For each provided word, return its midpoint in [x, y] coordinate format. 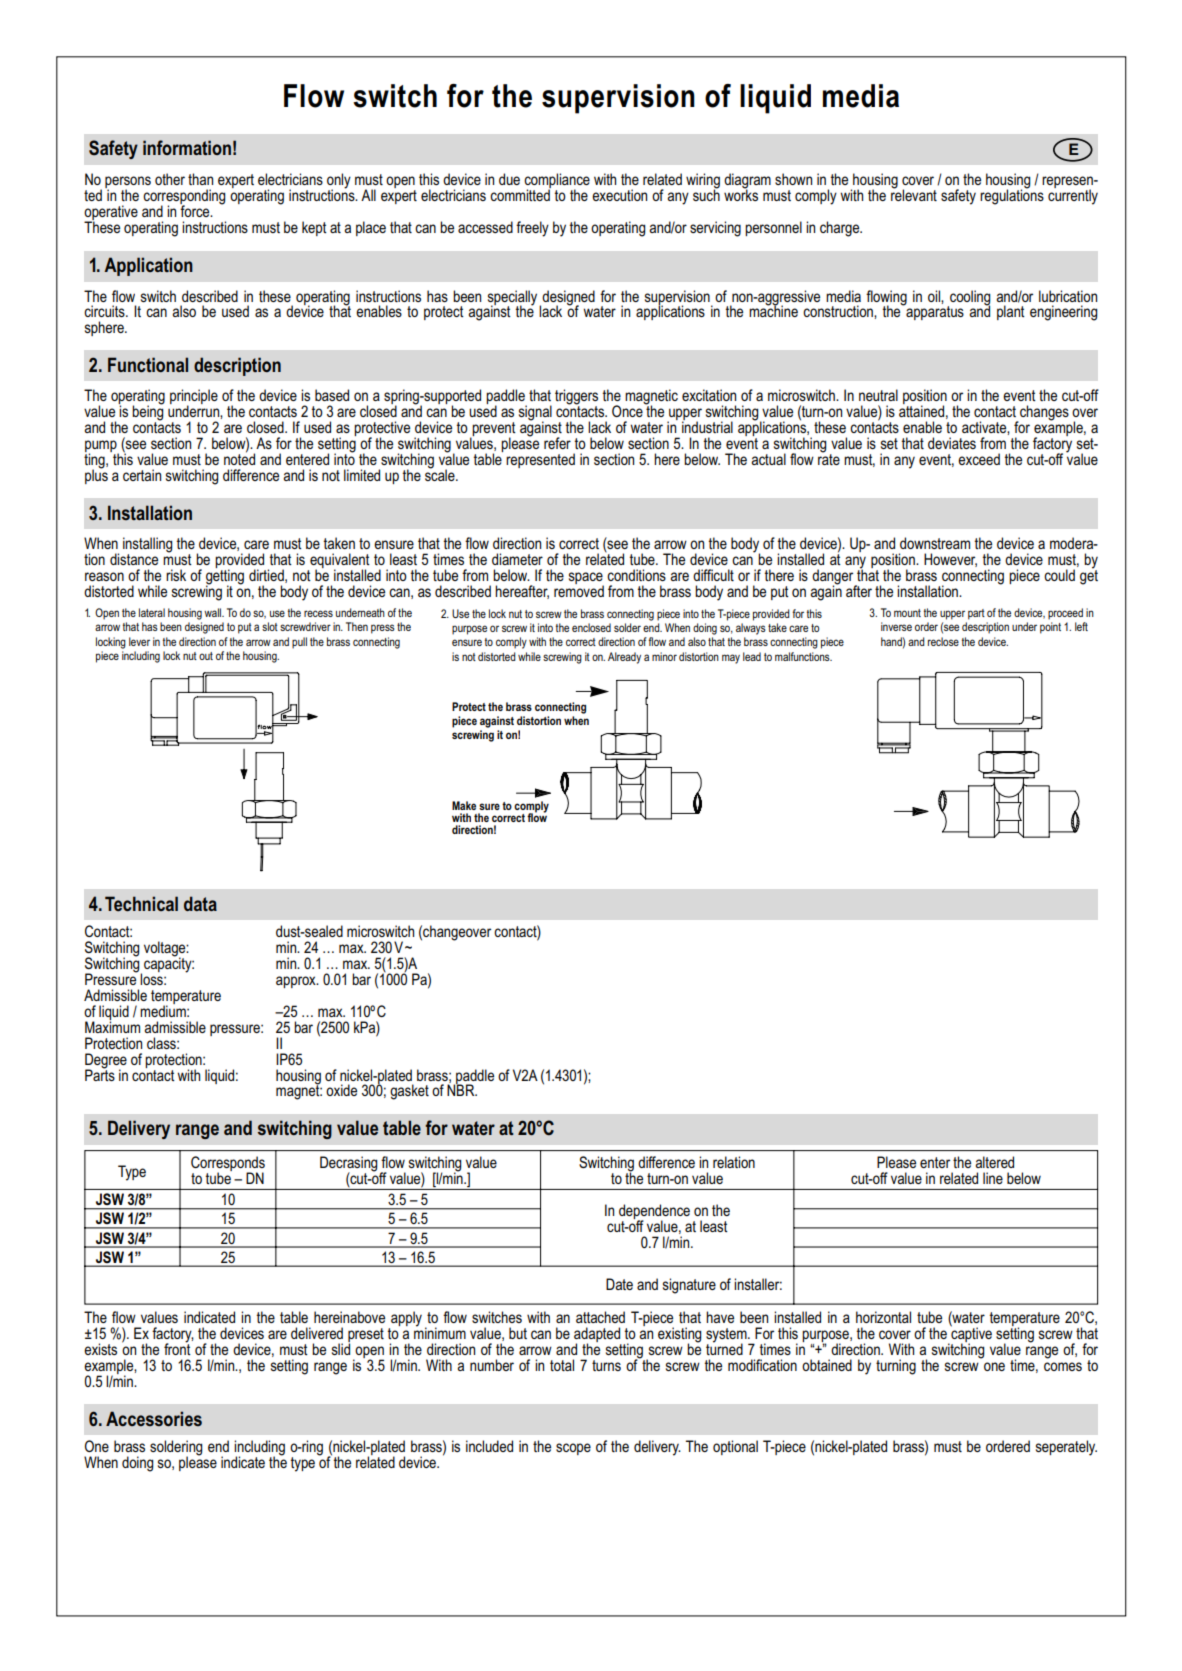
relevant [914, 194]
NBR [462, 1089]
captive [971, 1334]
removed [579, 590]
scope [573, 1449]
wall [213, 612]
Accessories [154, 1418]
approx [297, 982]
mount [907, 613]
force [196, 210]
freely [532, 229]
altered [994, 1162]
